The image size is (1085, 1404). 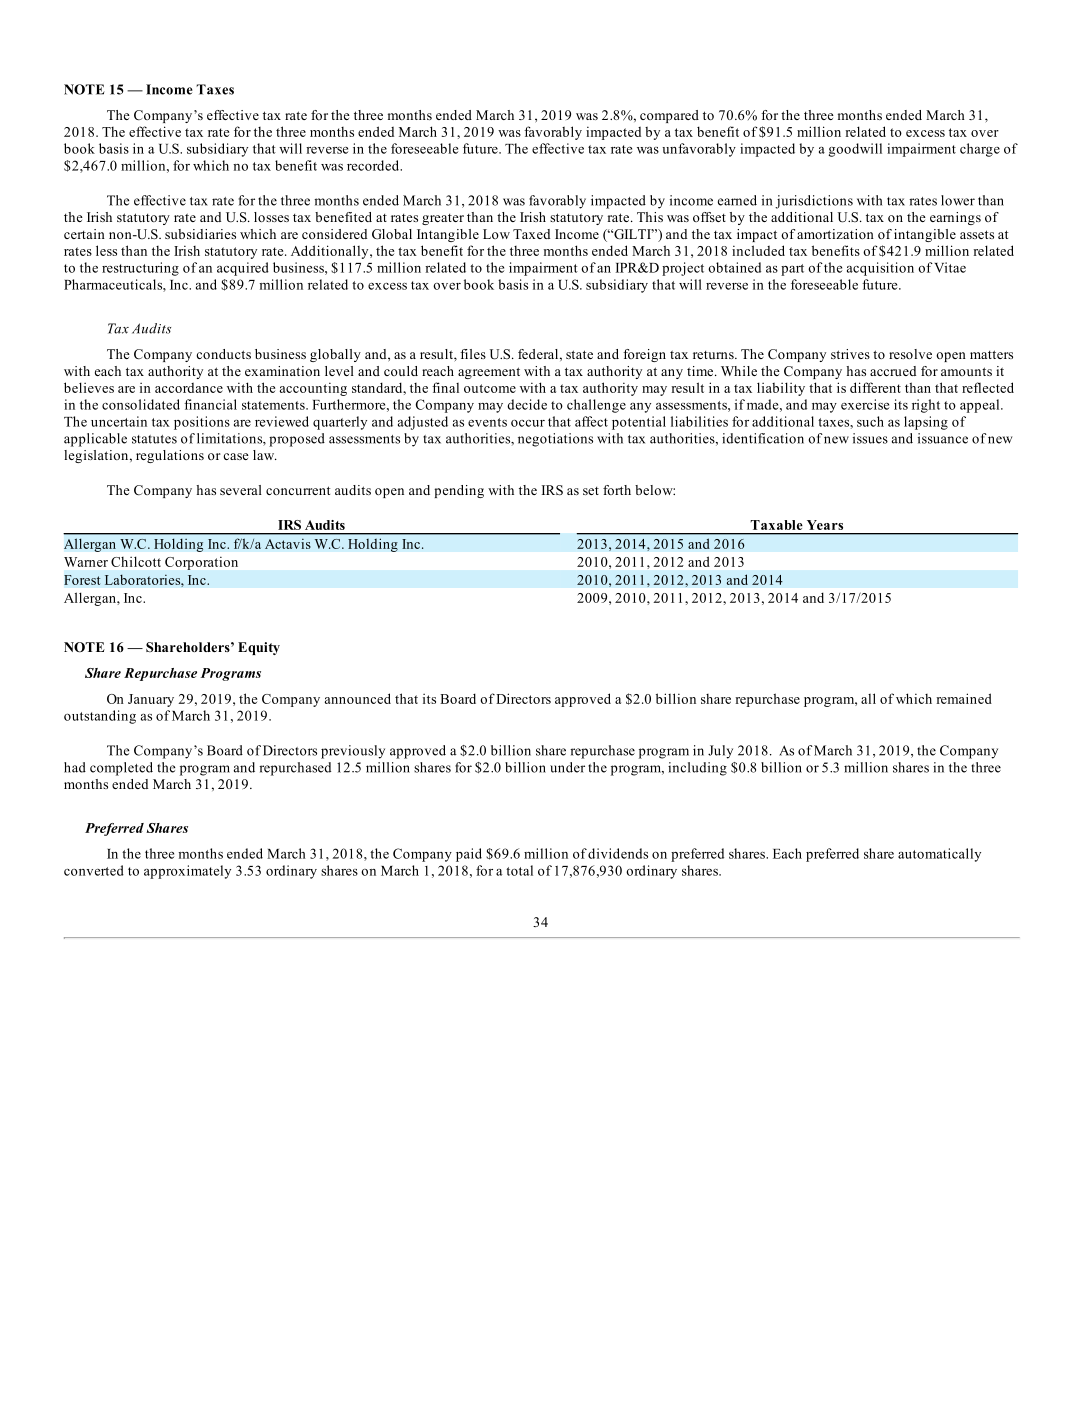 I want to click on charge, so click(x=980, y=150).
